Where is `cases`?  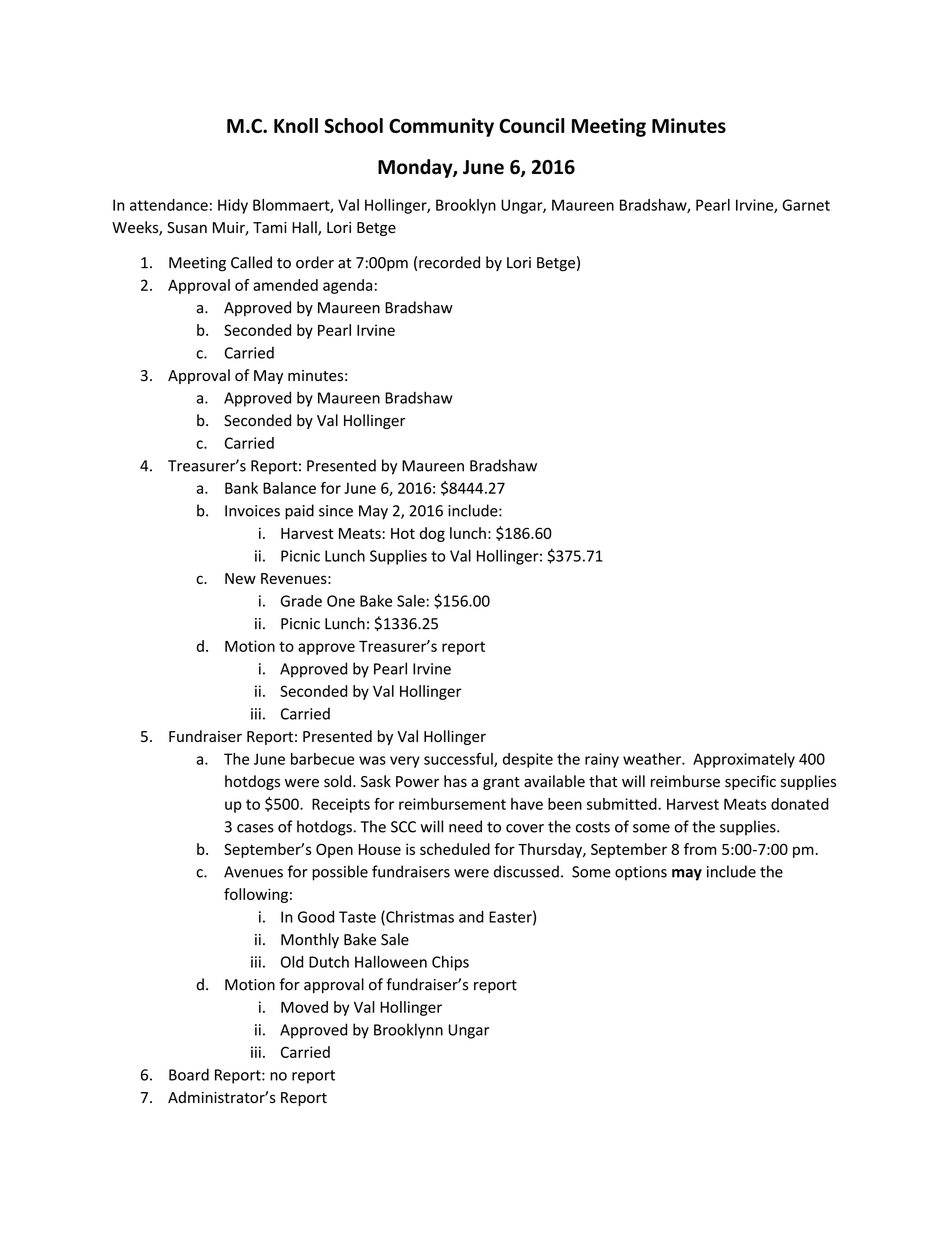 cases is located at coordinates (255, 828).
